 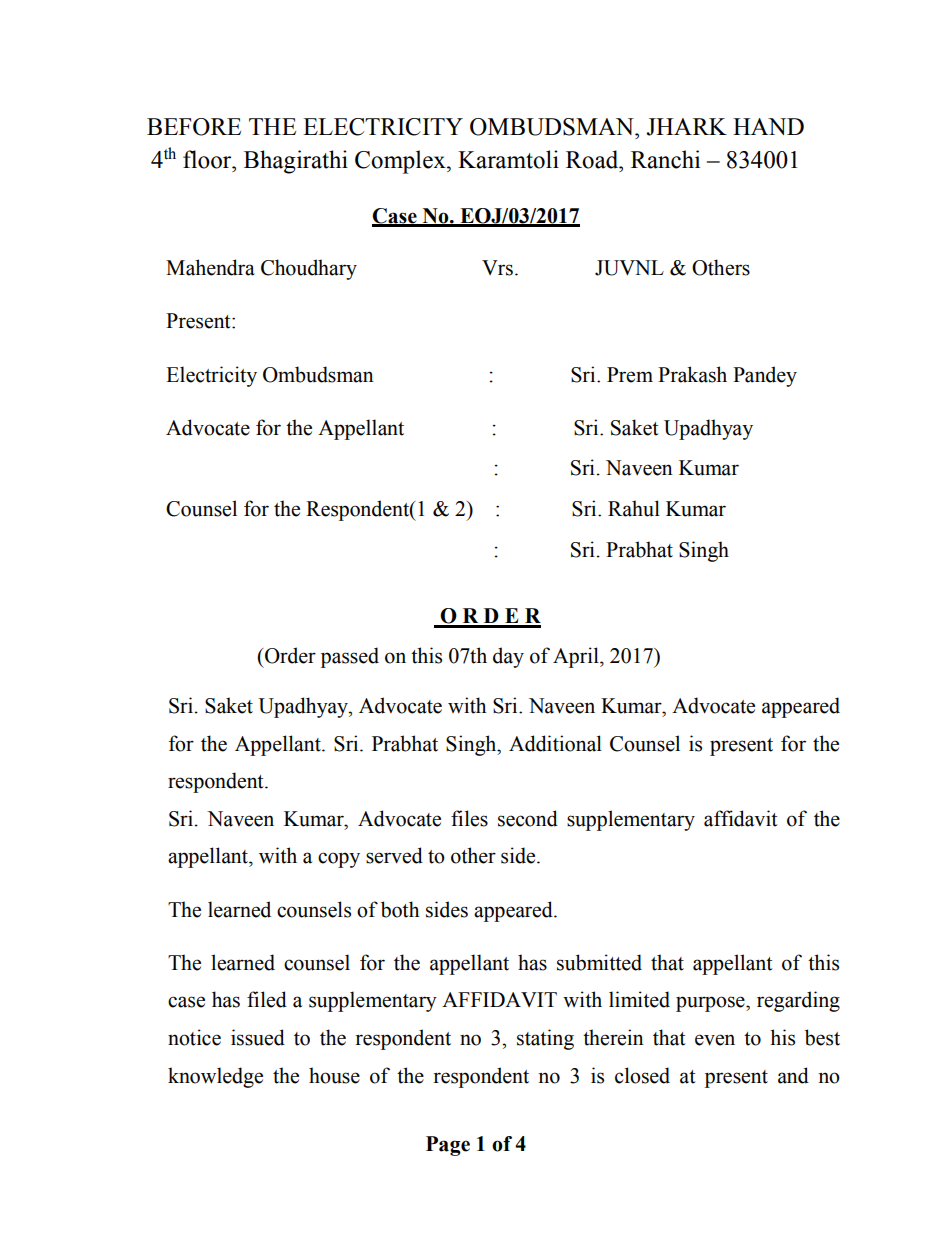 What do you see at coordinates (208, 159) in the screenshot?
I see `floor` at bounding box center [208, 159].
